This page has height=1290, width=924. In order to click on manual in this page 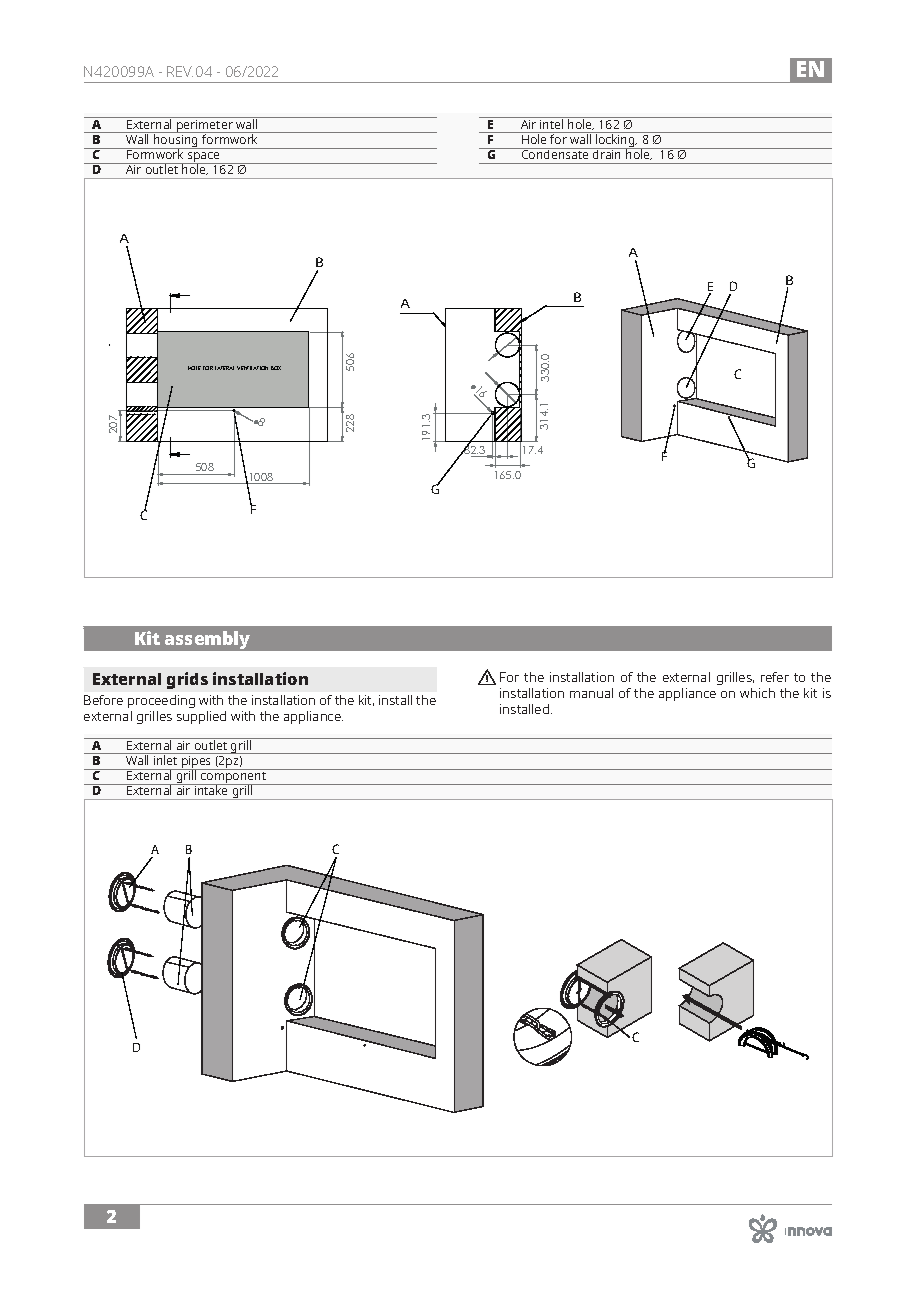, I will do `click(591, 693)`.
